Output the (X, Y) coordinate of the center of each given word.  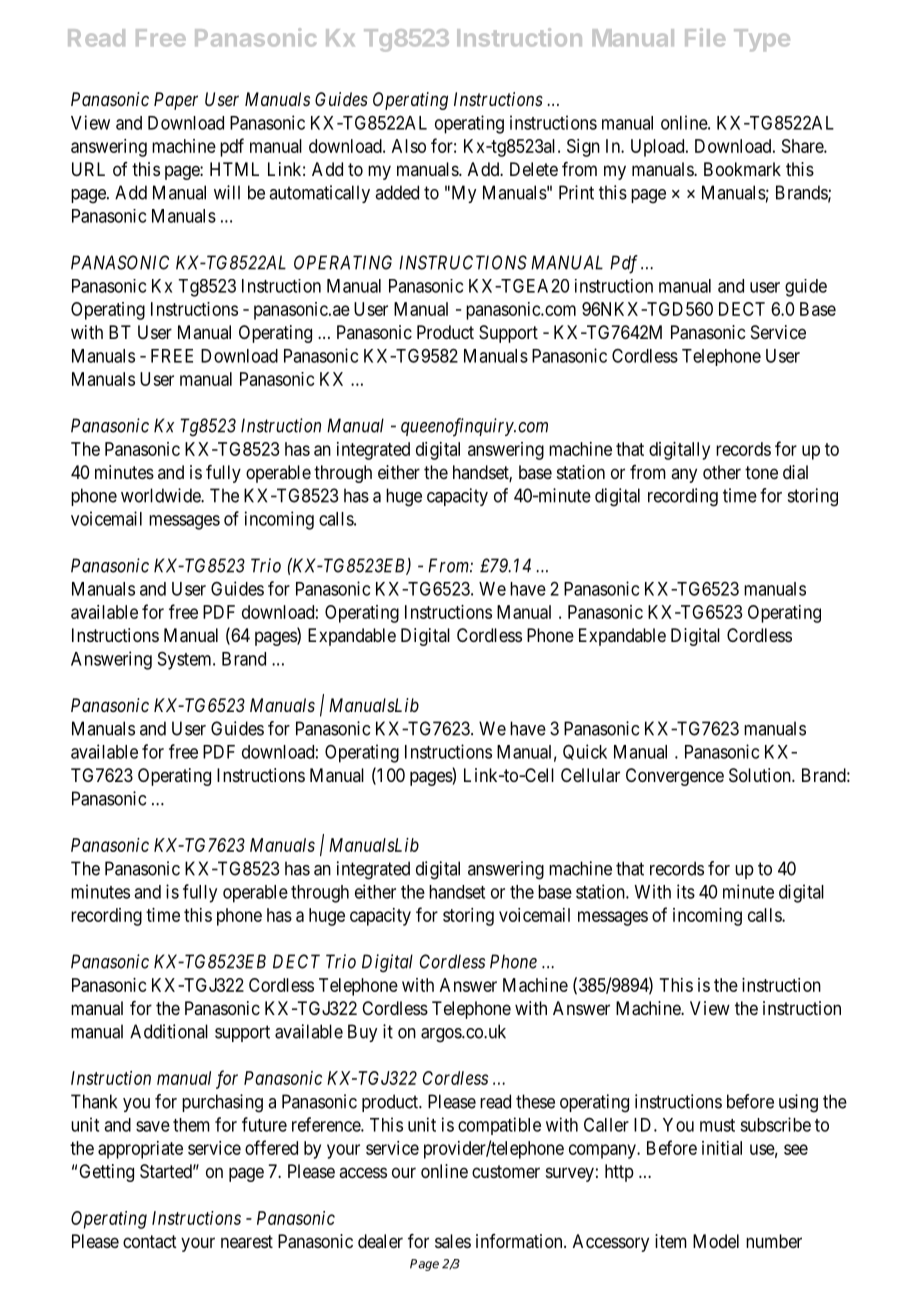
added (397, 192)
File (705, 37)
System (186, 661)
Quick (585, 752)
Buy (362, 1033)
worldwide (161, 495)
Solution (761, 775)
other (722, 472)
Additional (169, 1031)
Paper (176, 101)
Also (409, 146)
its (686, 891)
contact (150, 1242)
